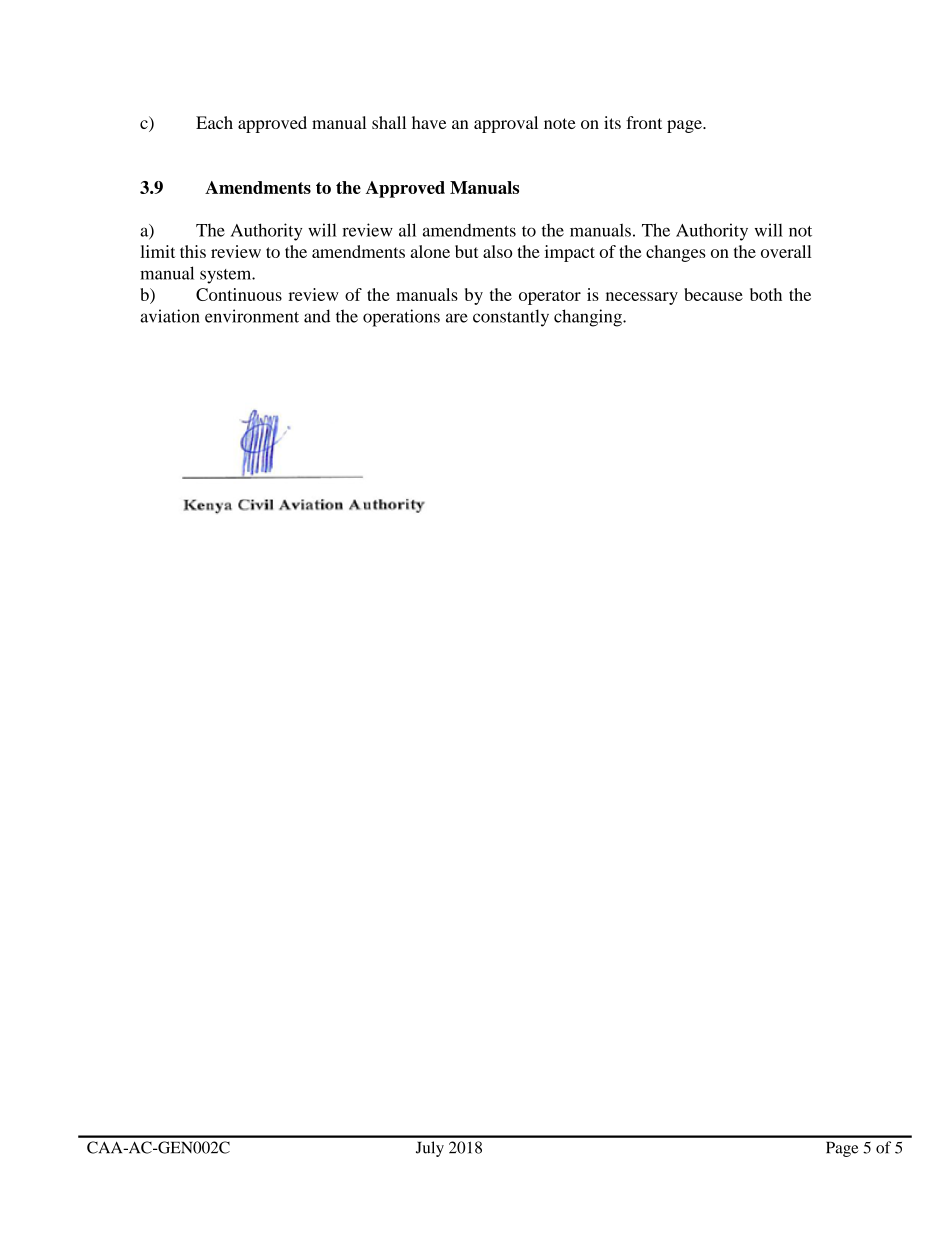  I want to click on because, so click(713, 294).
